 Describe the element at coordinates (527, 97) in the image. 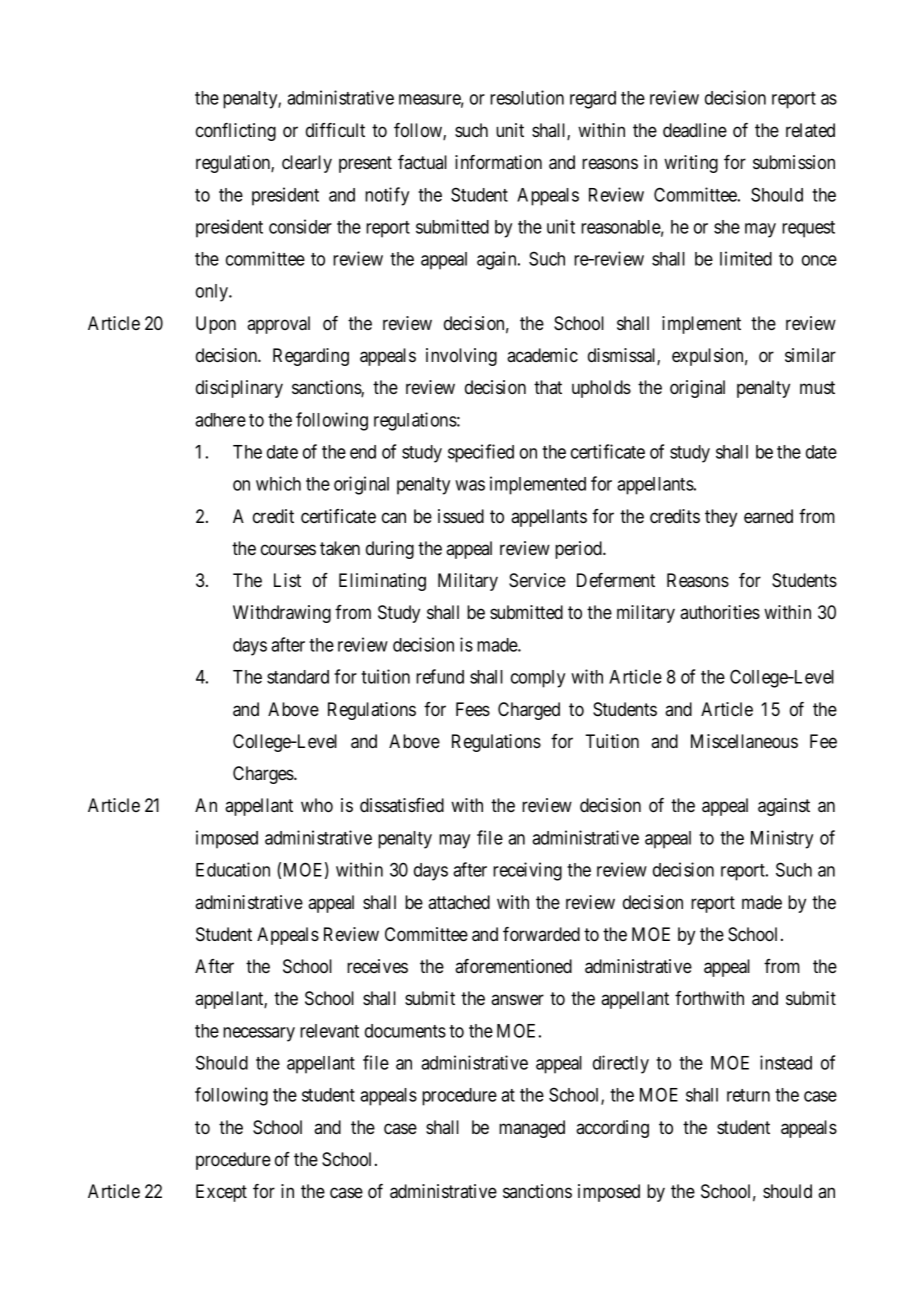

I see `resolution` at that location.
